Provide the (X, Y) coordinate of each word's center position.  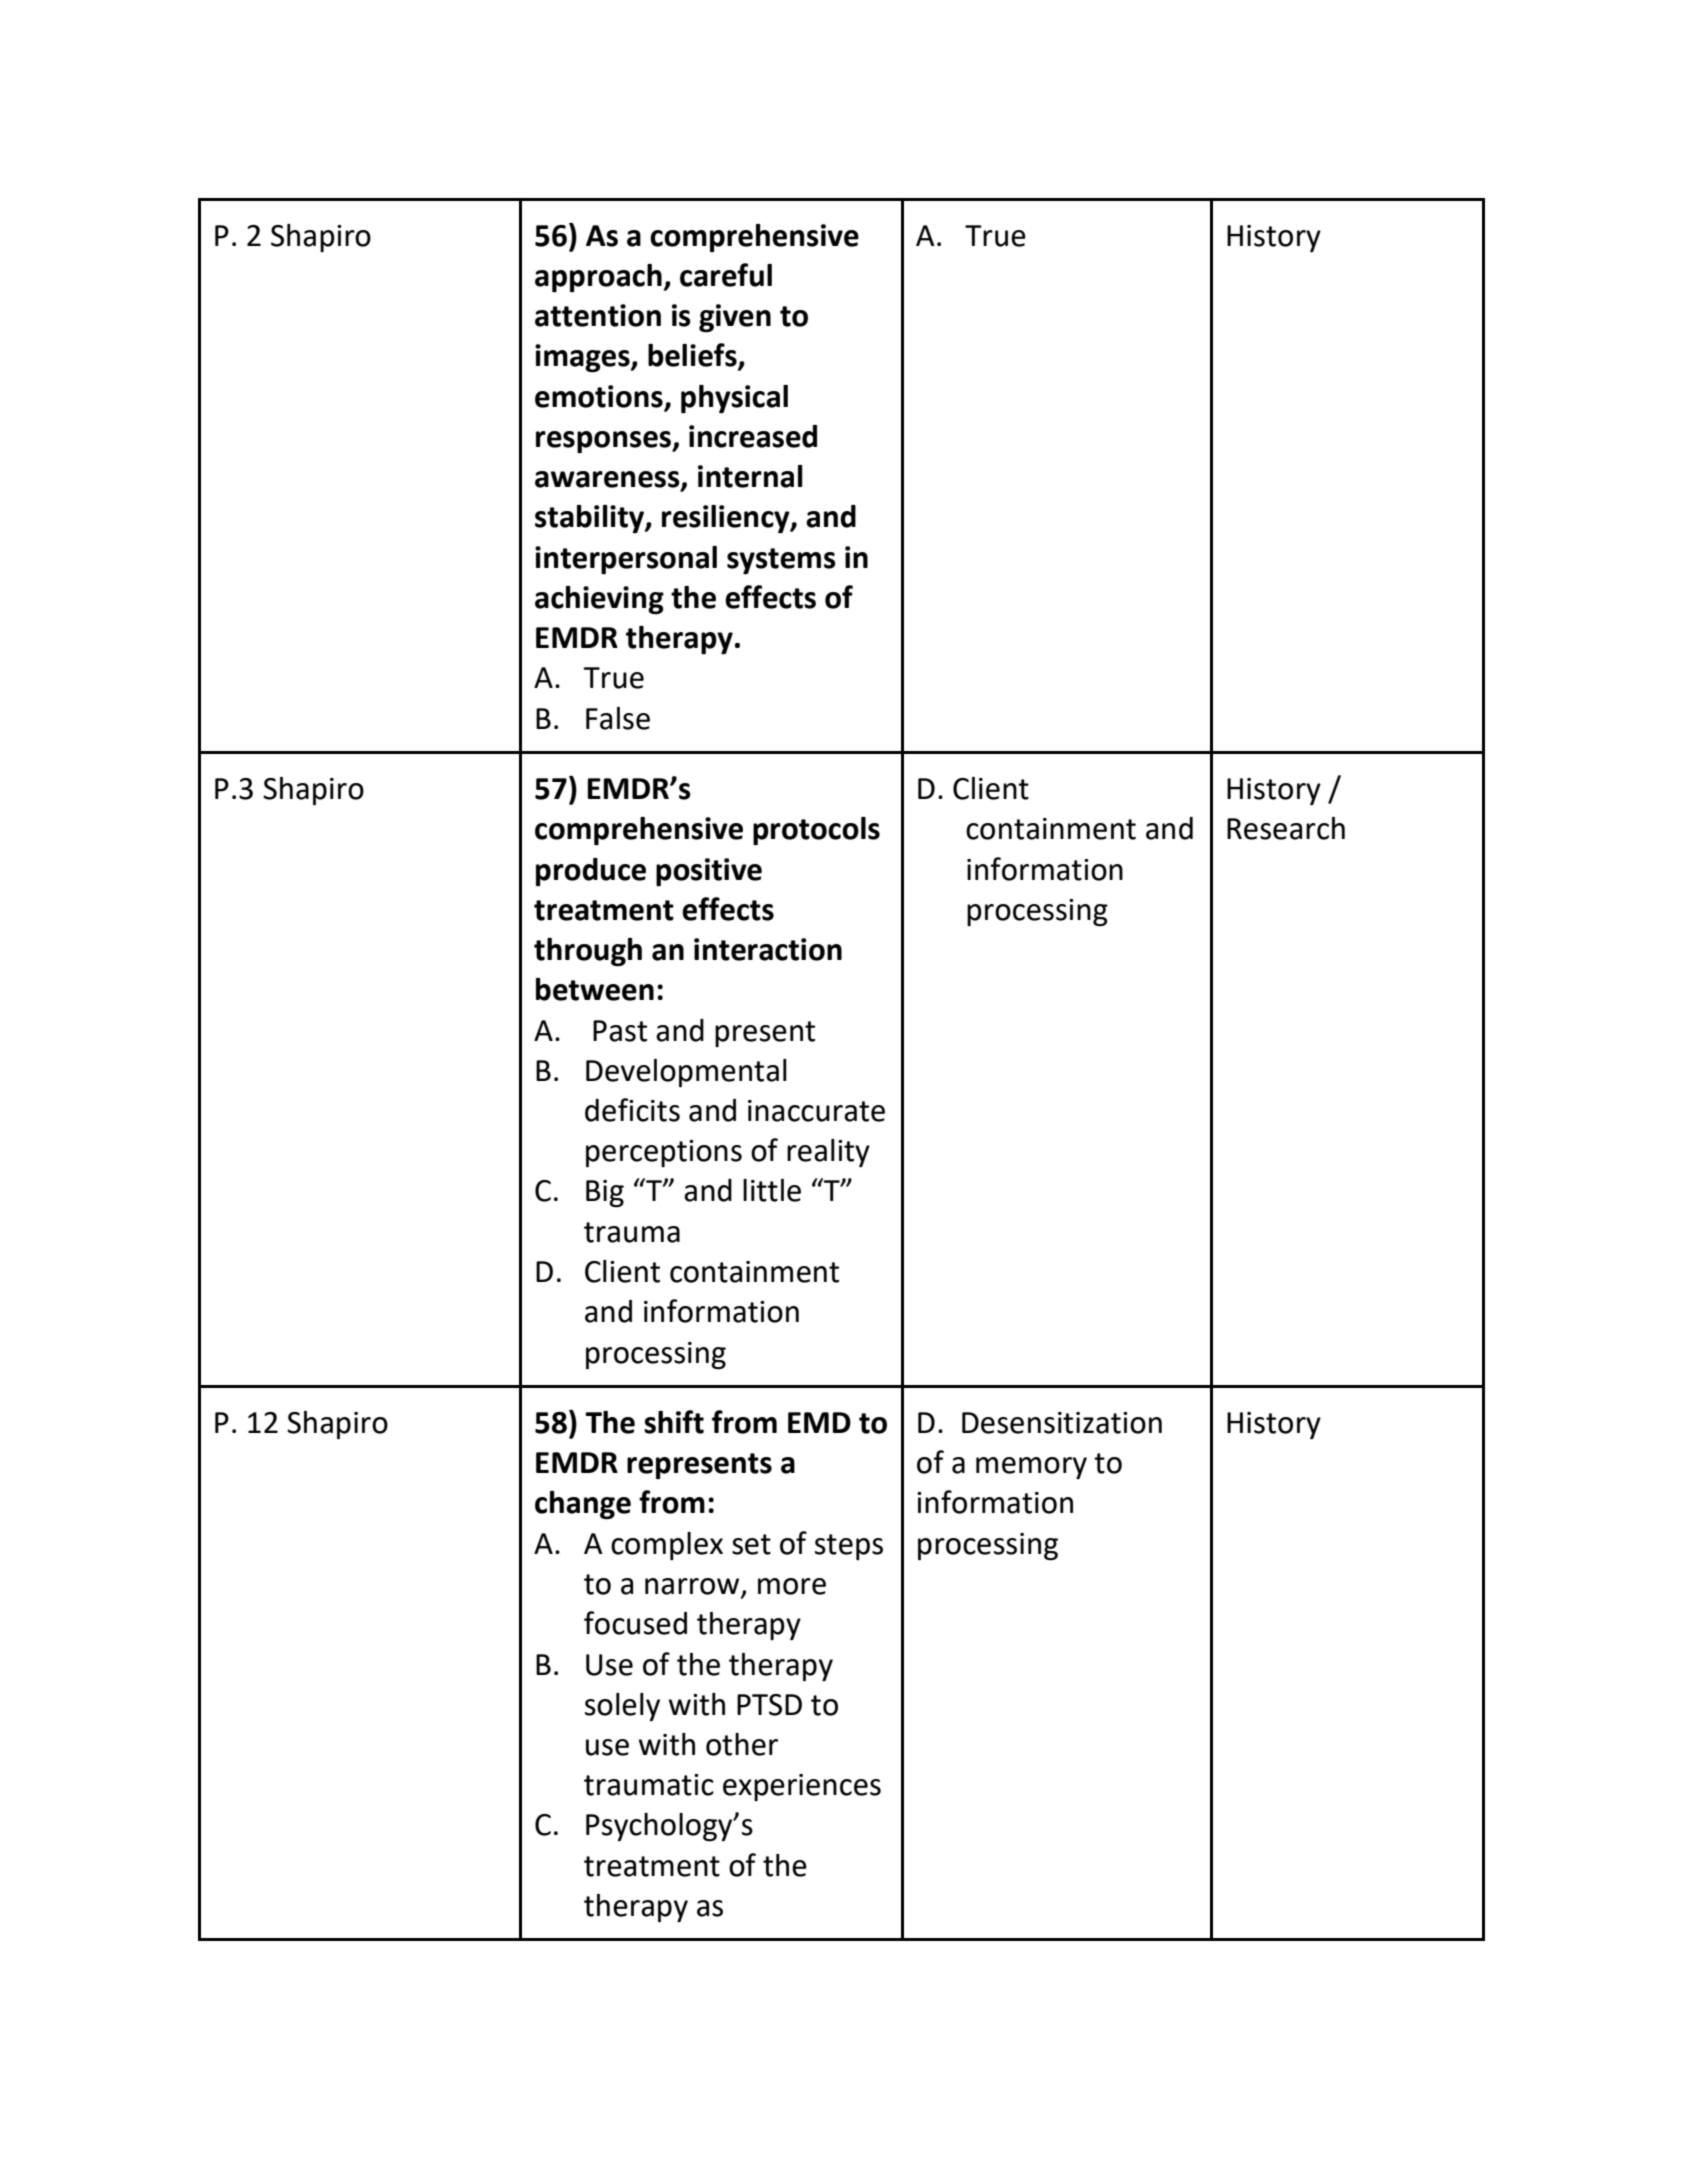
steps (849, 1547)
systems (781, 561)
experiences (802, 1787)
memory (1031, 1468)
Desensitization (1062, 1423)
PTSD (769, 1705)
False (618, 718)
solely (622, 1707)
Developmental (686, 1073)
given (735, 318)
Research (1286, 828)
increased (753, 436)
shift (674, 1422)
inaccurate (816, 1111)
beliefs (693, 356)
